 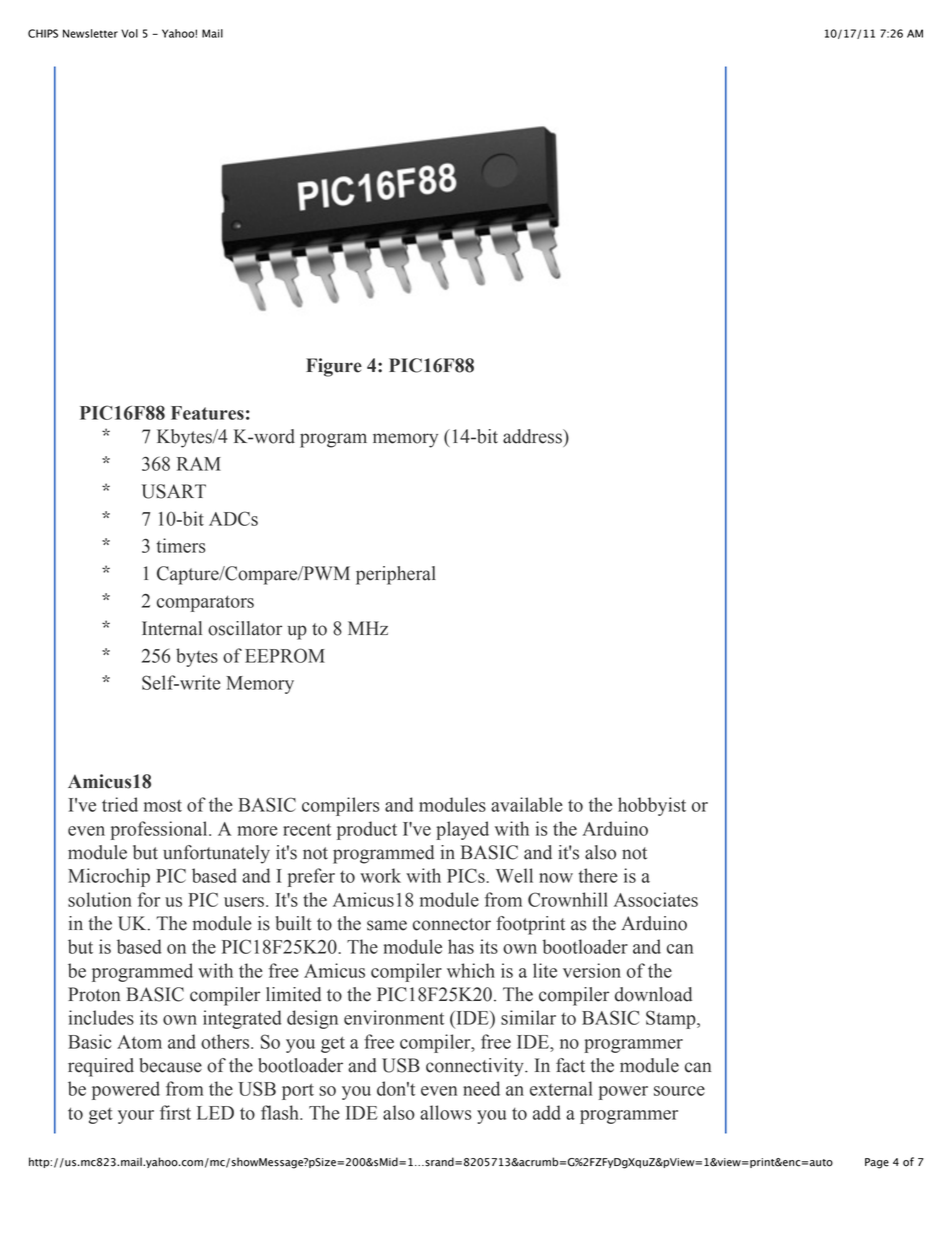 What do you see at coordinates (652, 806) in the page?
I see `hobbyist` at bounding box center [652, 806].
